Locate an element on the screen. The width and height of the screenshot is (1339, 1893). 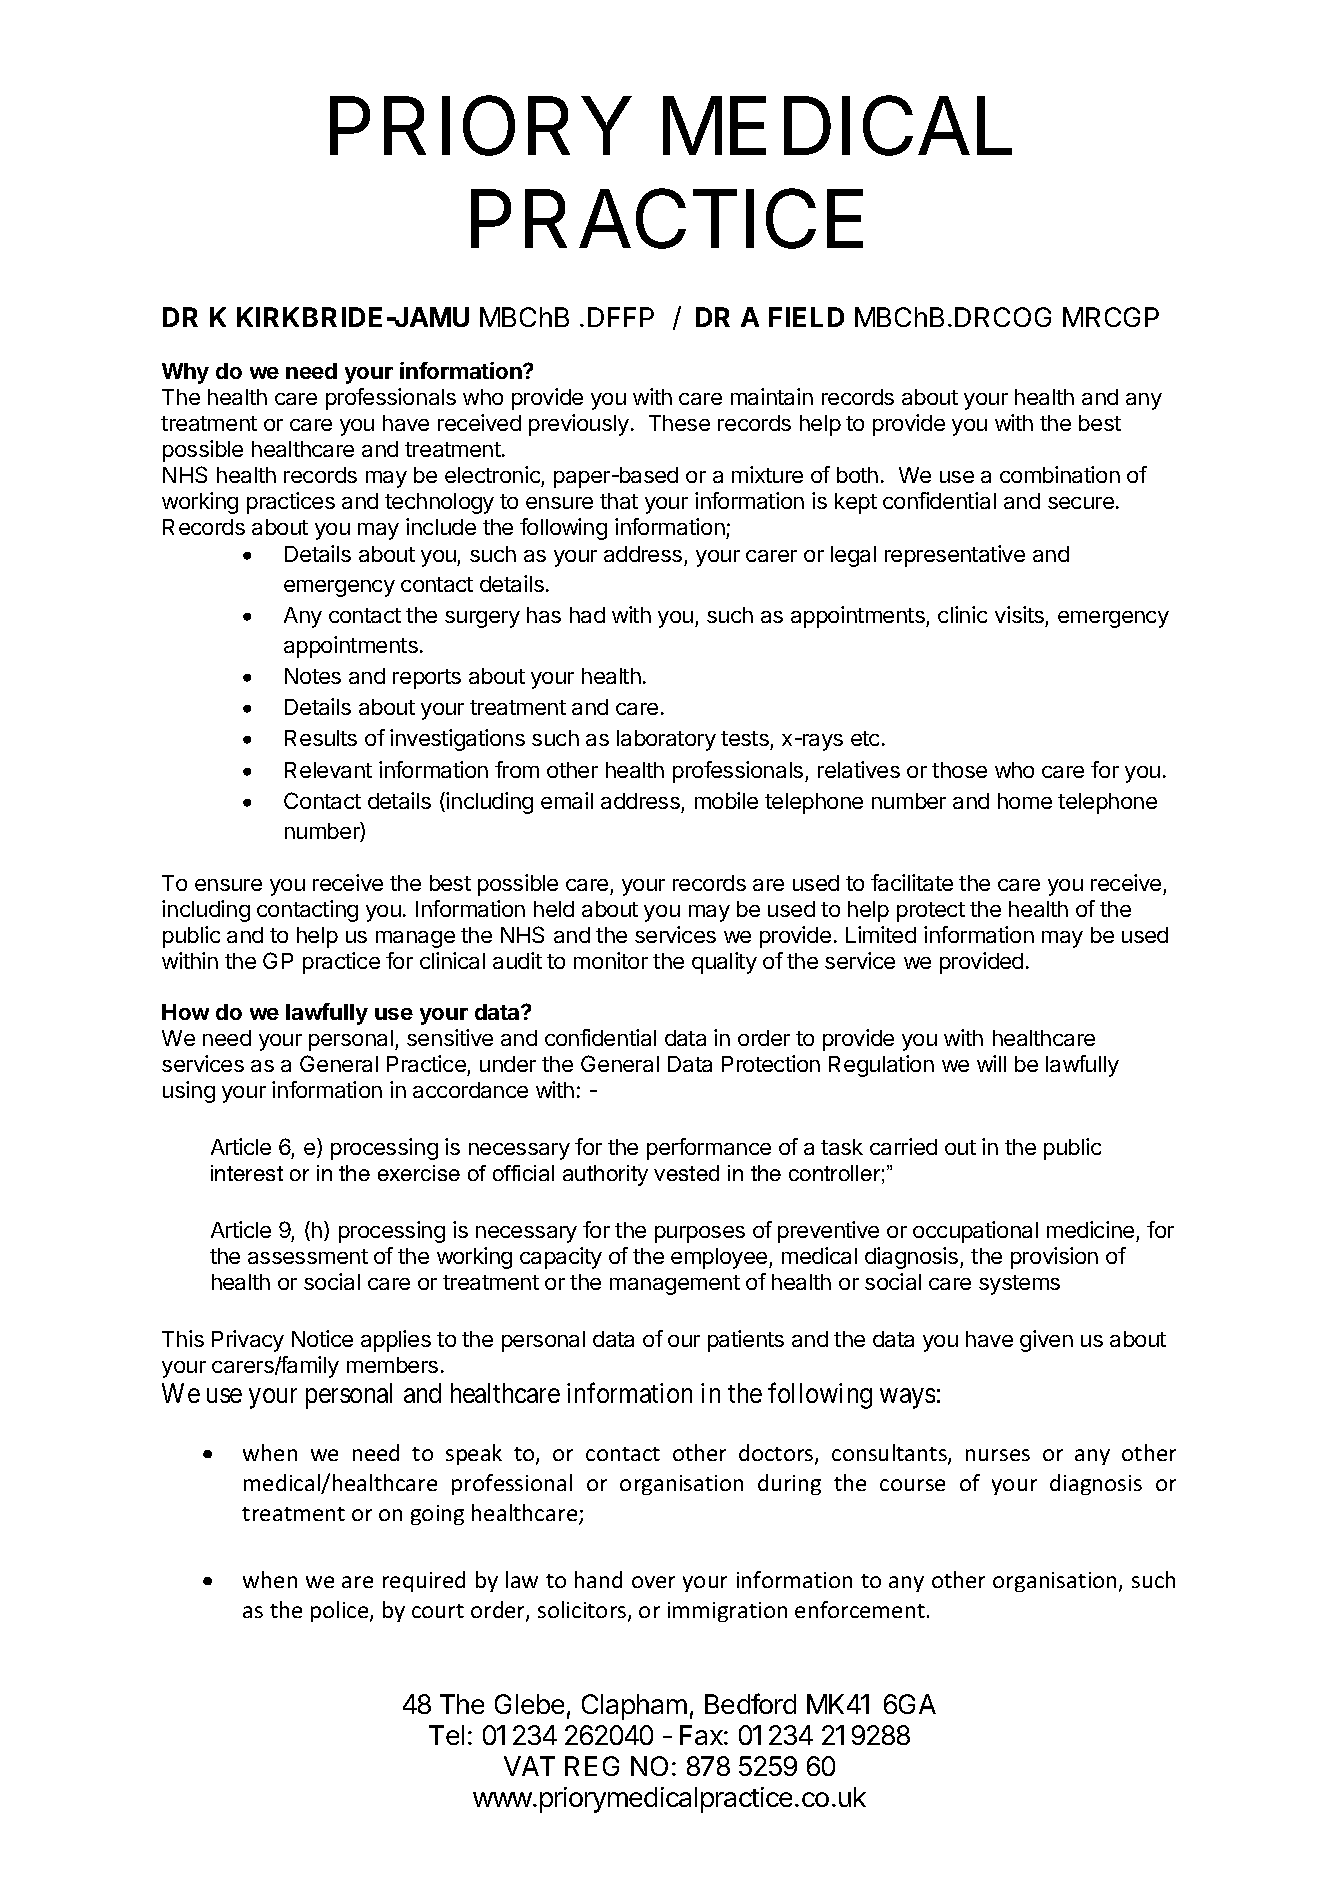
facilitate is located at coordinates (912, 882).
